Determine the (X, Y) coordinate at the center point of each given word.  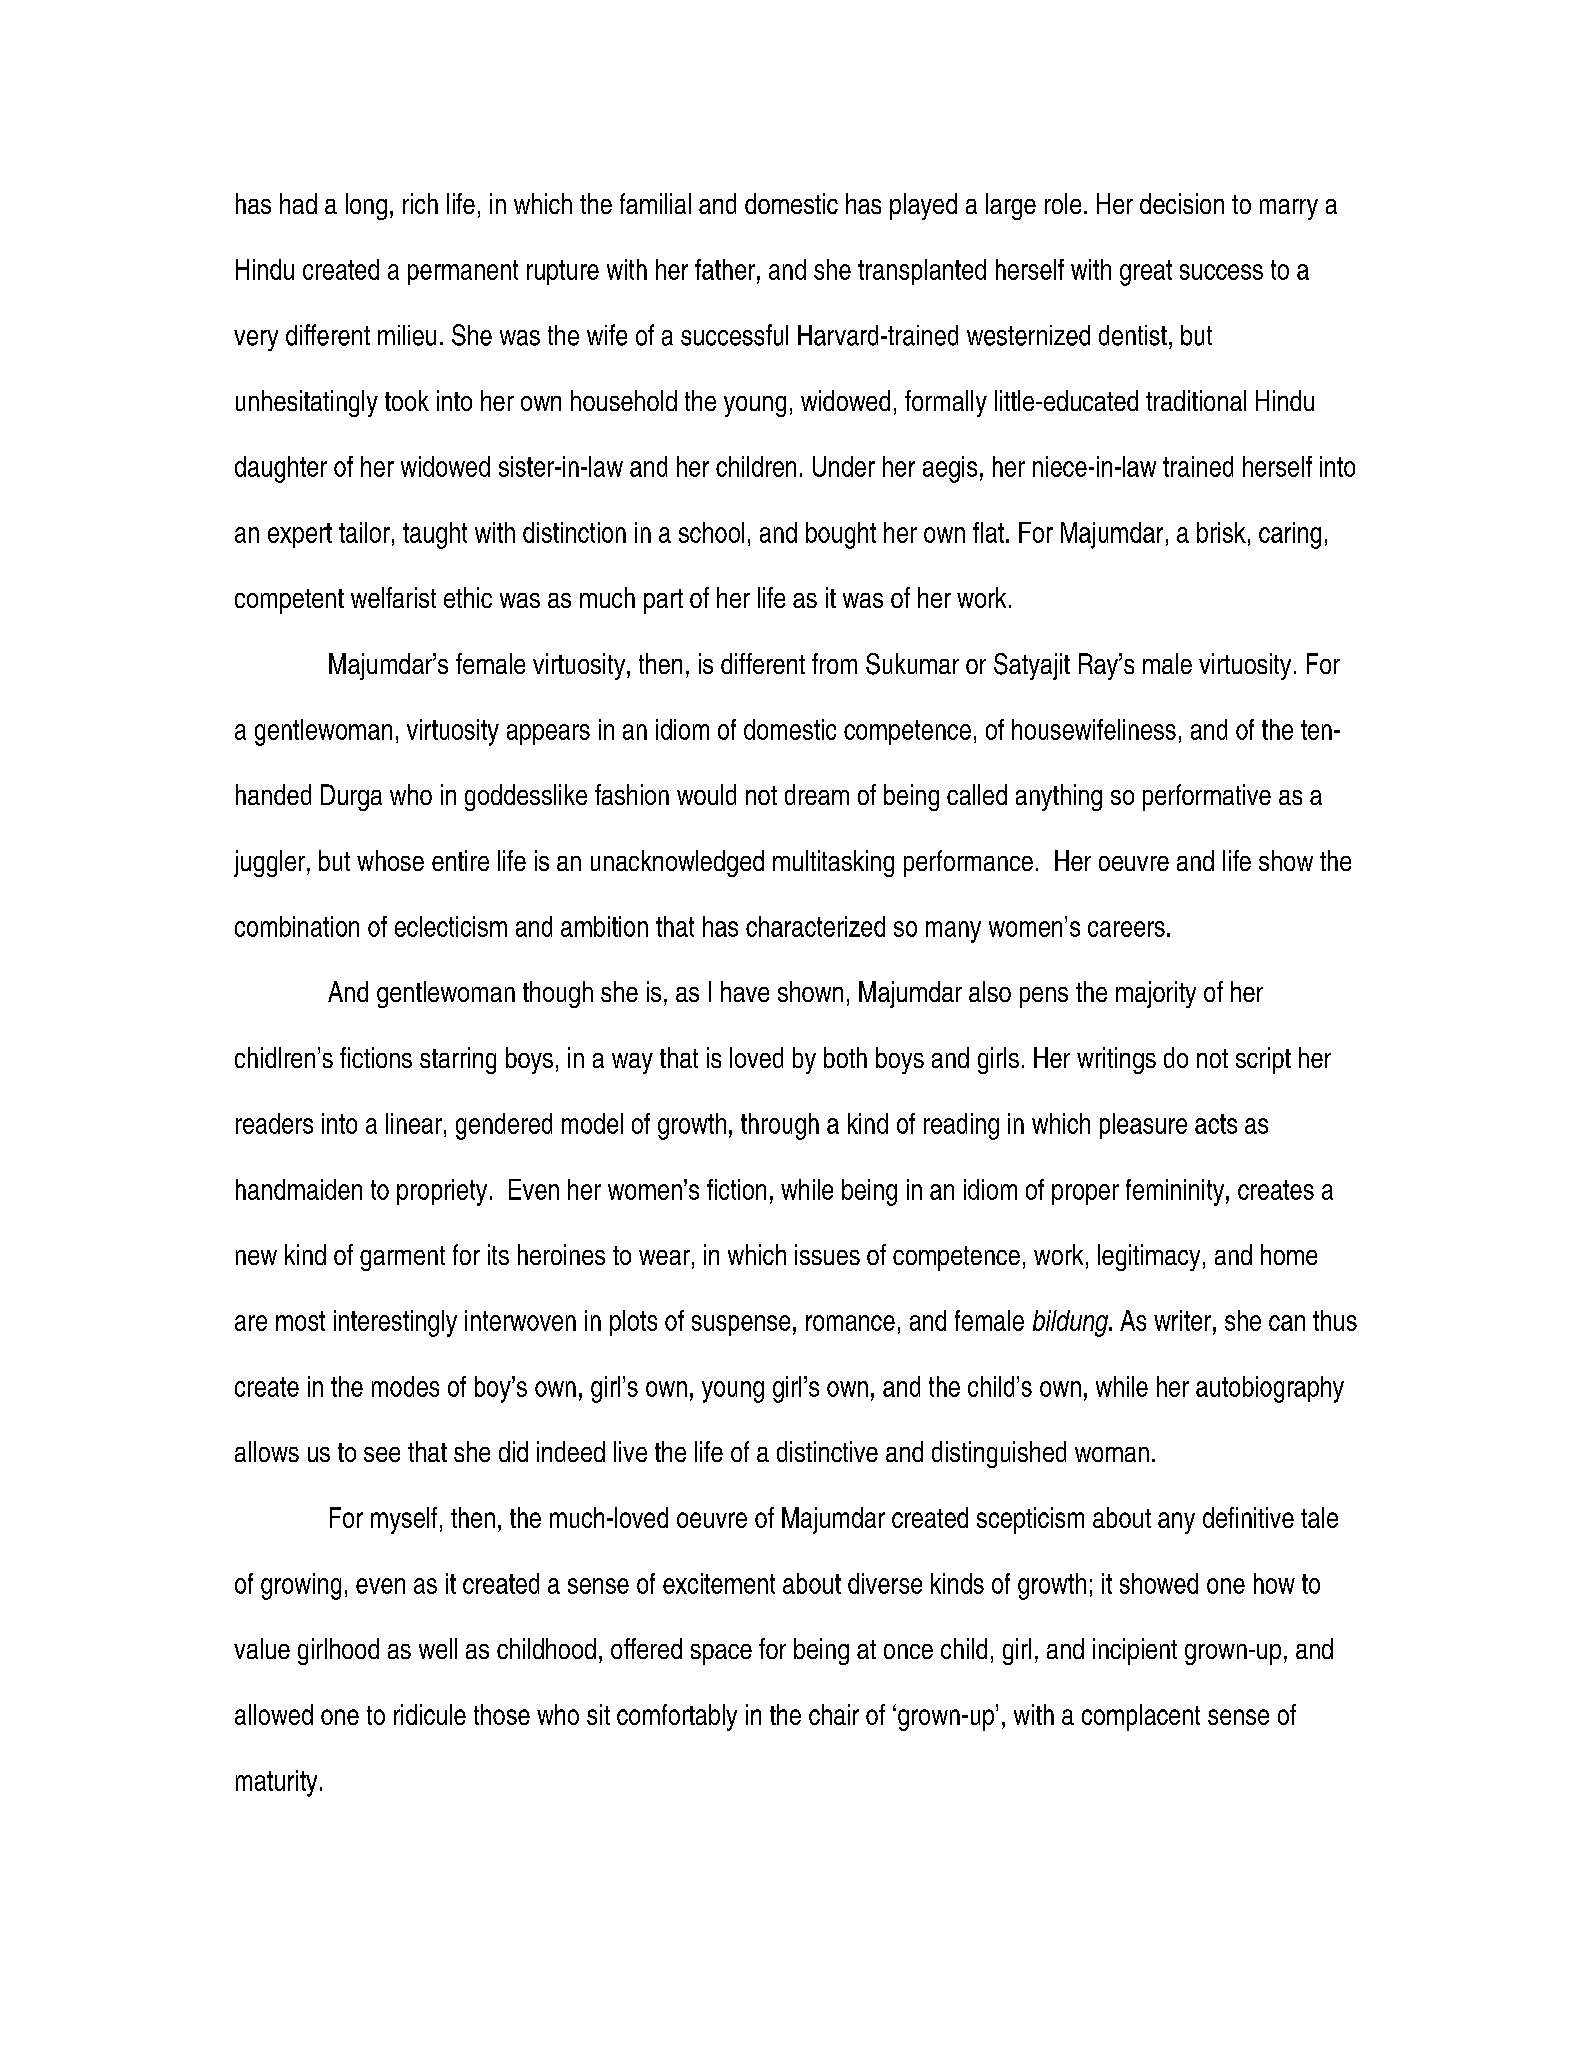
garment (402, 1258)
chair (834, 1714)
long (366, 206)
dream (817, 794)
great (1146, 273)
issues (827, 1254)
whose (390, 860)
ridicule (430, 1714)
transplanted (922, 272)
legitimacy (1149, 1257)
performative (1207, 797)
